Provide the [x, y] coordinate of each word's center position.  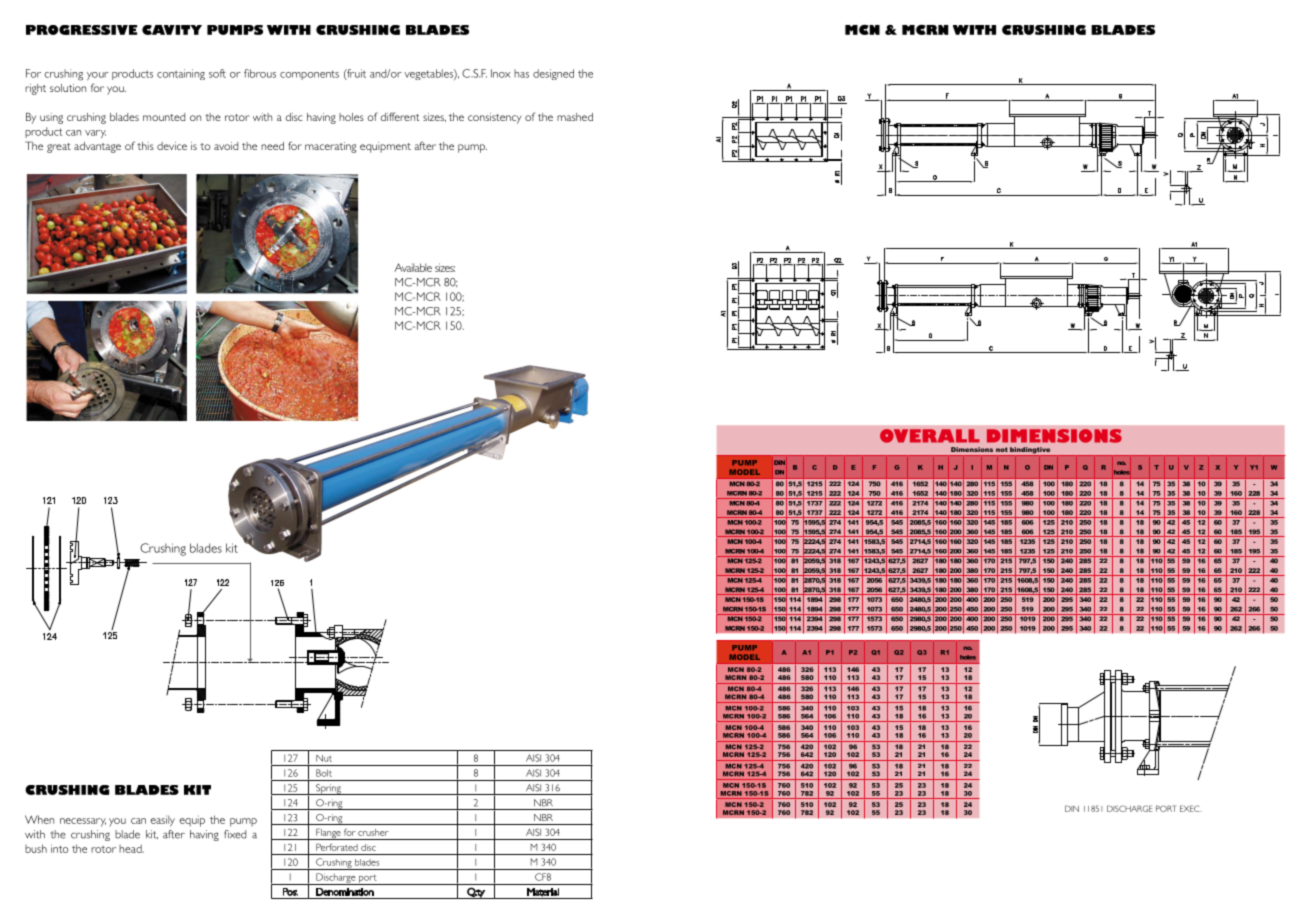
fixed [235, 834]
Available [413, 267]
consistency [495, 118]
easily [163, 821]
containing [181, 74]
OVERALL [930, 436]
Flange [328, 834]
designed [553, 74]
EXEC [1191, 808]
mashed [575, 117]
